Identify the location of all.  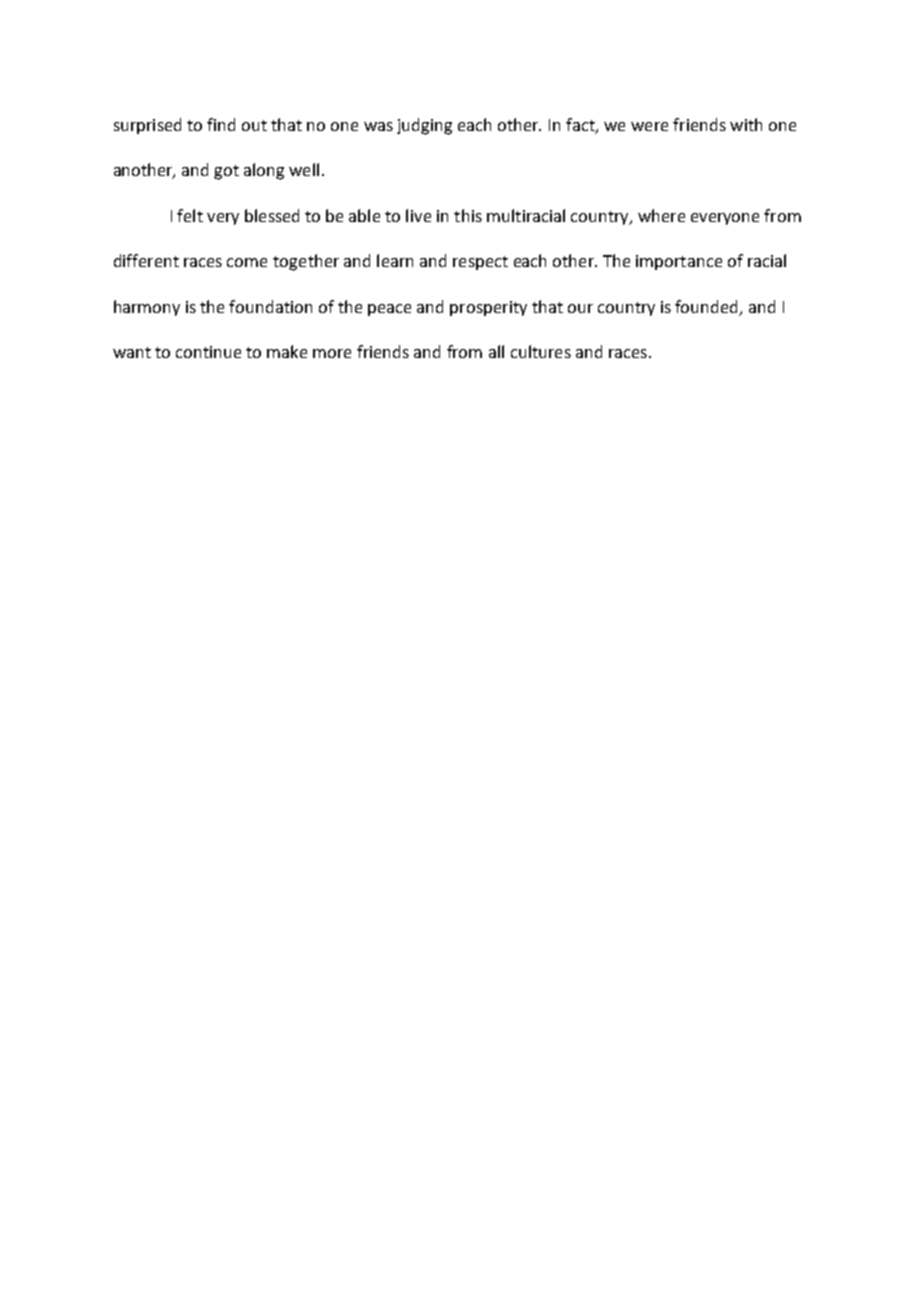
(496, 351).
